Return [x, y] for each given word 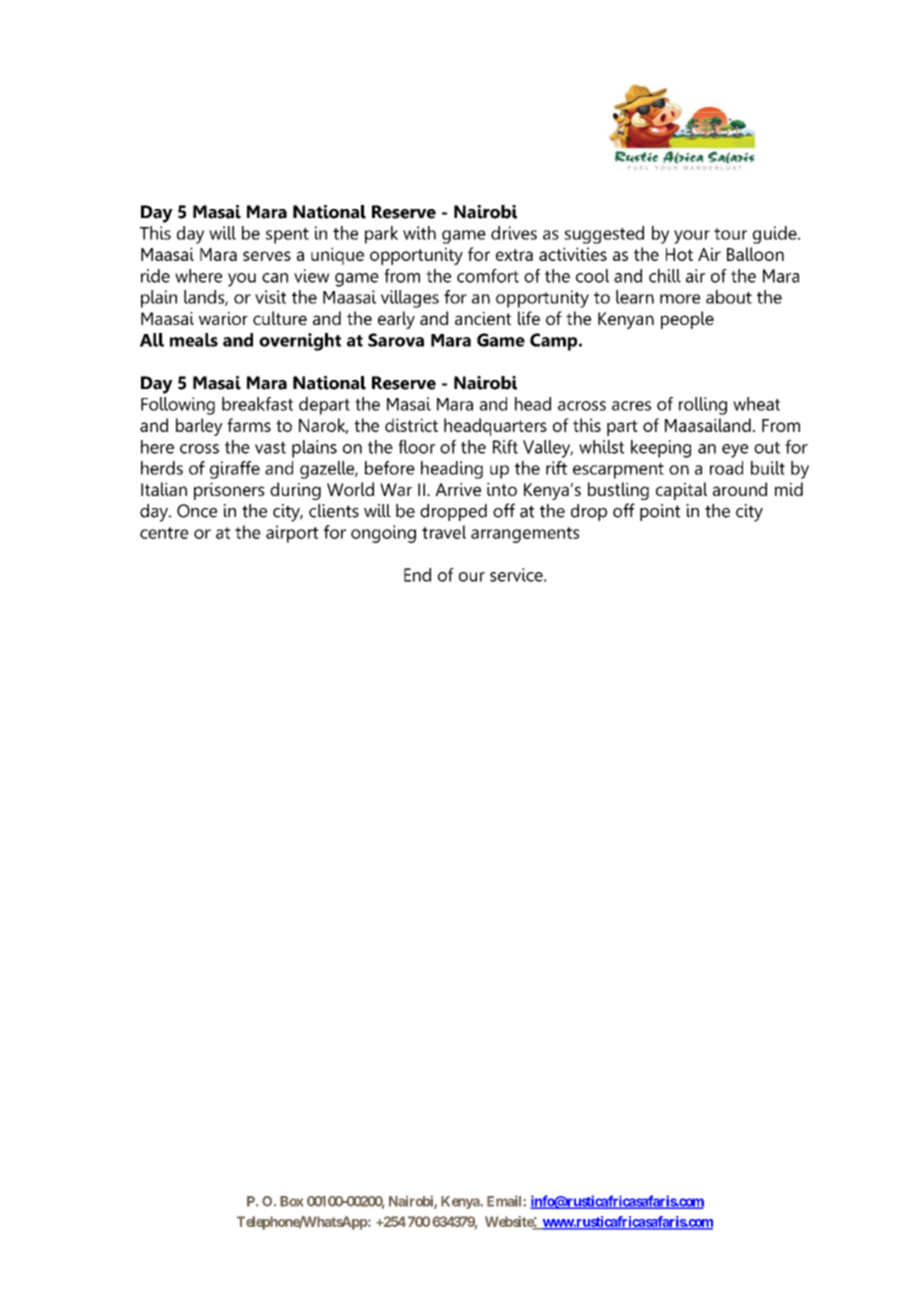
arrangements [525, 535]
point [660, 512]
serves [267, 256]
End [417, 575]
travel [444, 532]
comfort [488, 276]
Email [505, 1201]
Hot [679, 254]
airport [292, 534]
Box [291, 1201]
